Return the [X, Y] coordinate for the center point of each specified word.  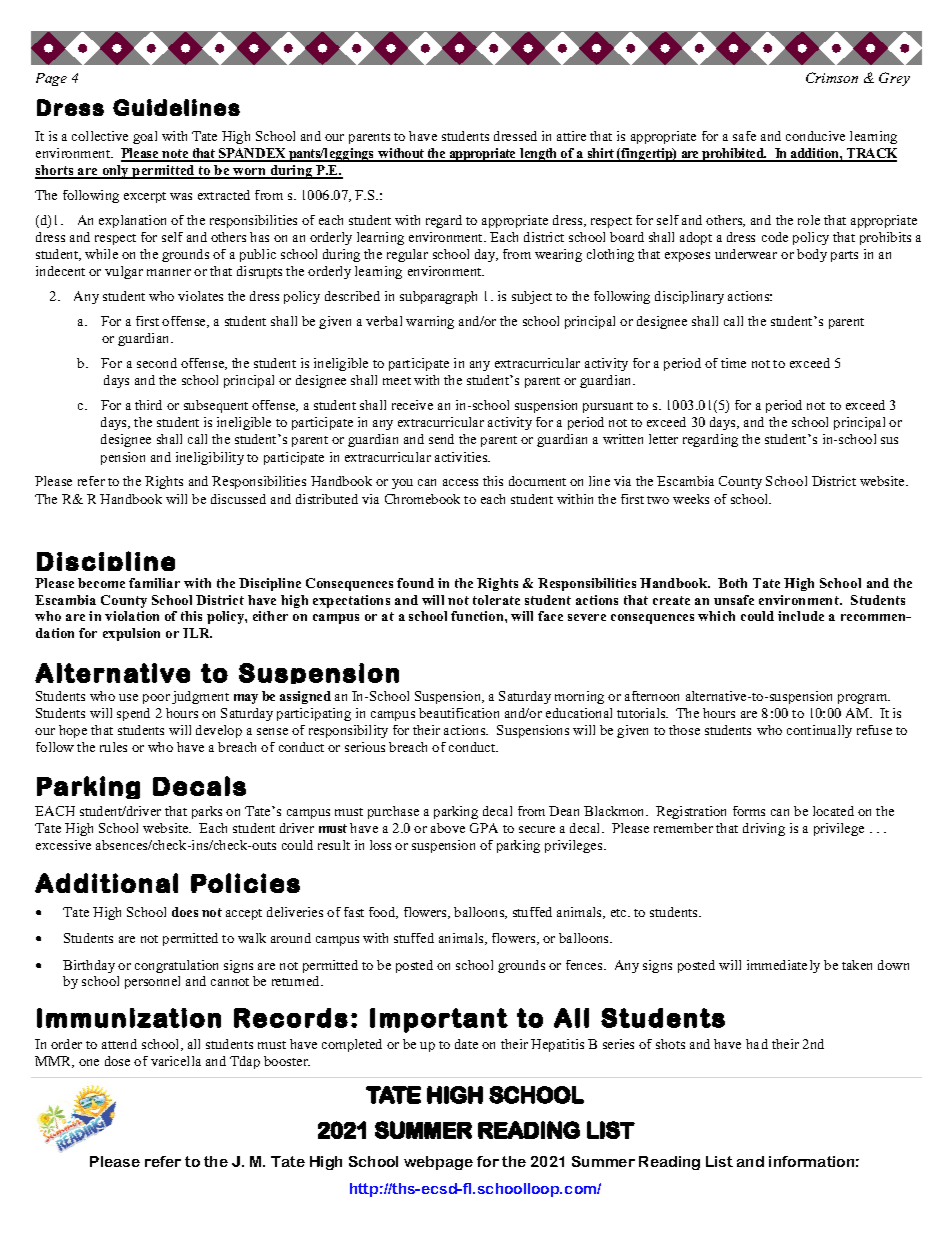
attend [119, 1044]
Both [732, 583]
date [466, 1044]
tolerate [496, 600]
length [539, 155]
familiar [154, 583]
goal [145, 137]
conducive [815, 136]
